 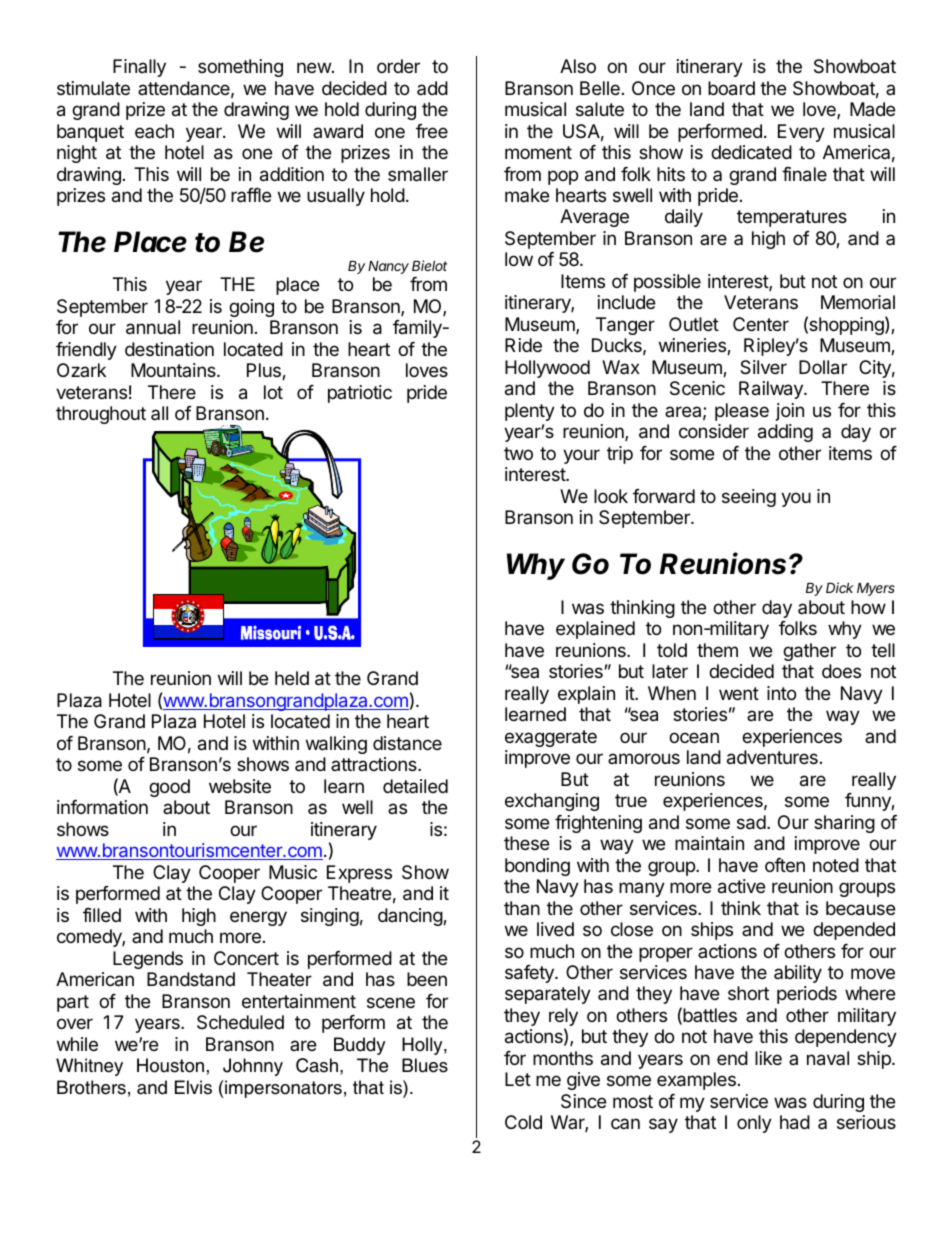 I want to click on Cold, so click(x=523, y=1122).
